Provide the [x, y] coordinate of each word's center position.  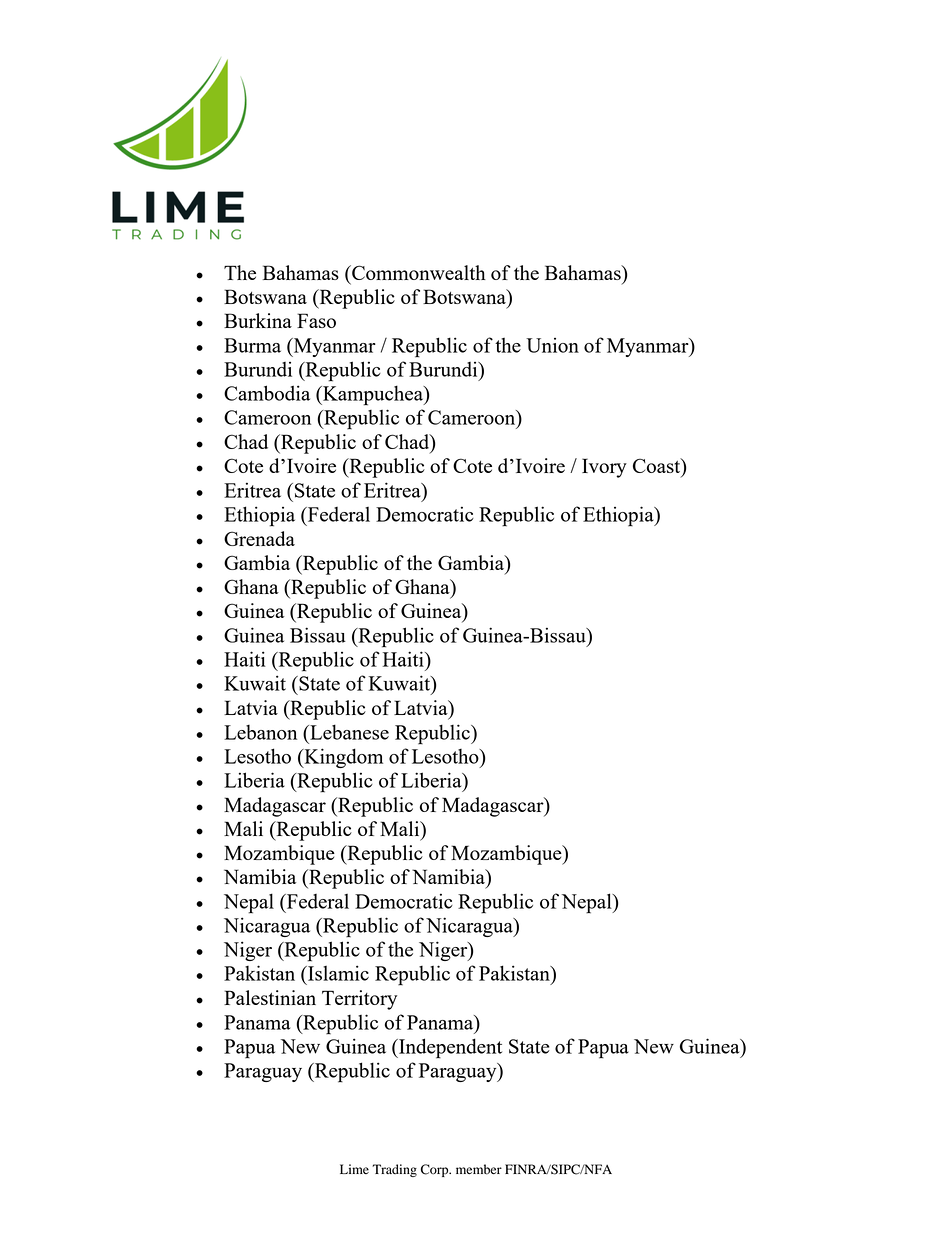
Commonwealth [418, 272]
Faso [316, 320]
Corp [436, 1170]
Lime [354, 1169]
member [479, 1169]
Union [552, 345]
